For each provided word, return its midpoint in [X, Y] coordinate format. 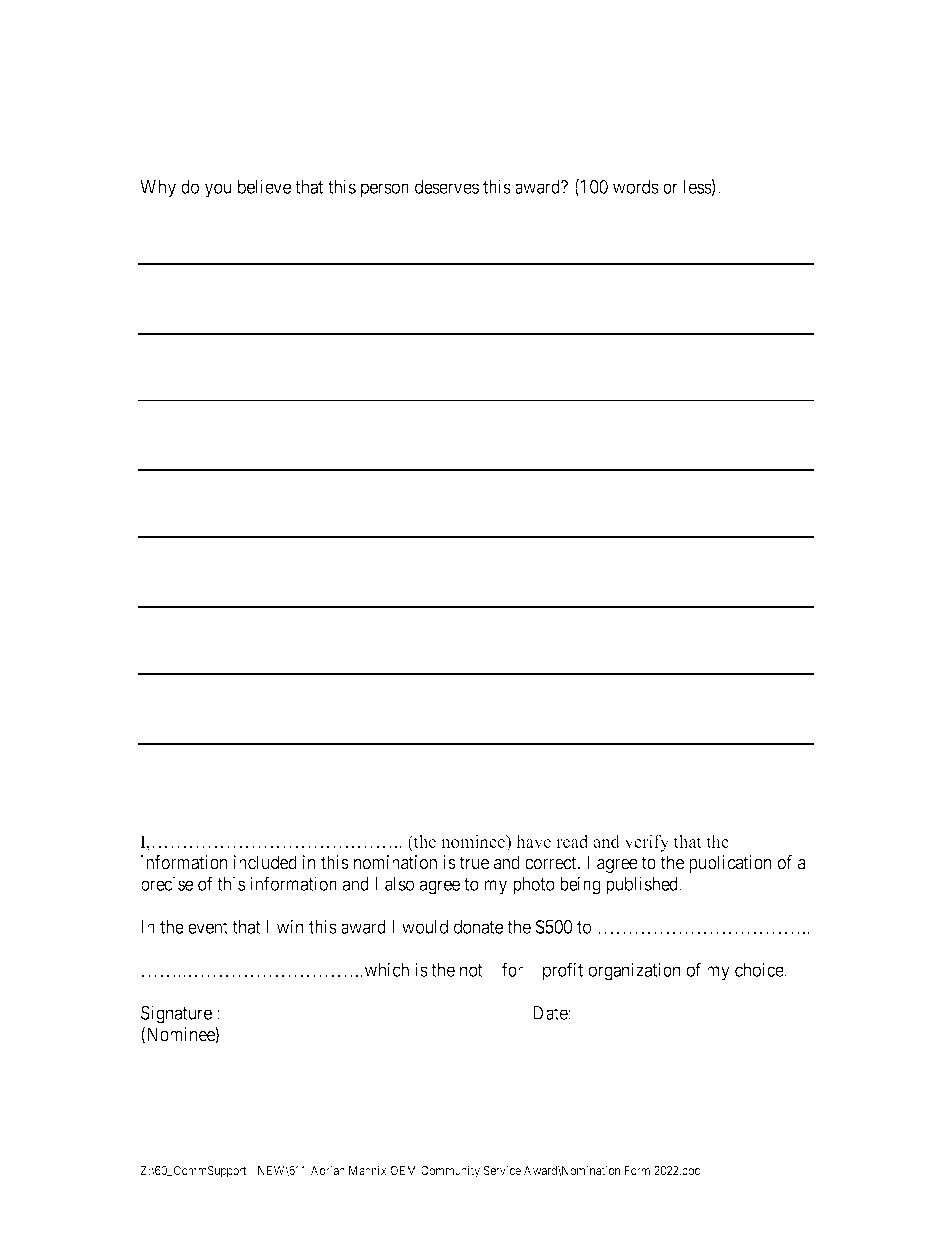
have [533, 841]
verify [646, 843]
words [636, 187]
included [265, 862]
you [218, 190]
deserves [447, 187]
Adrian [328, 1170]
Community [450, 1171]
